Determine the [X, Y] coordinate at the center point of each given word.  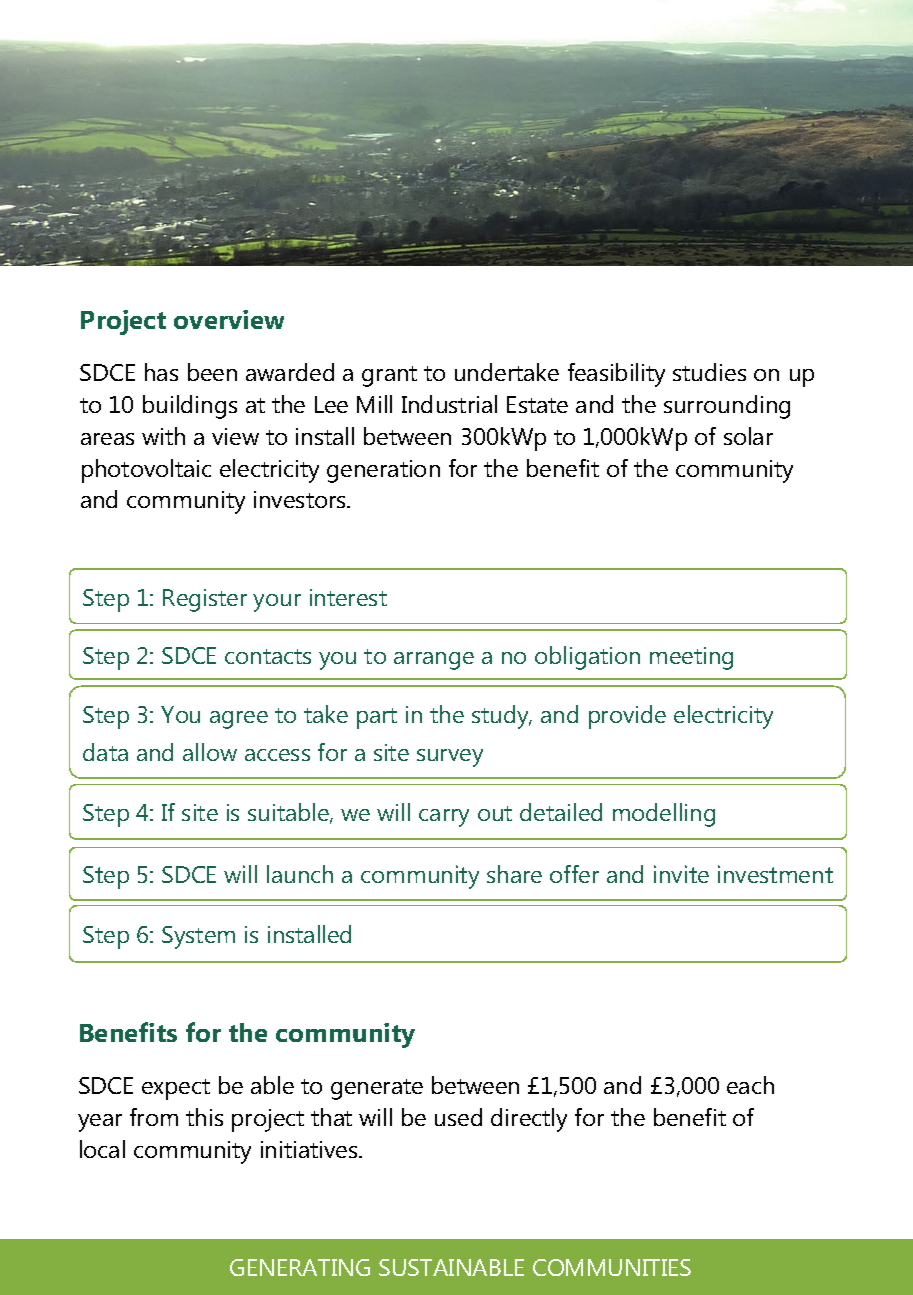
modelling [664, 815]
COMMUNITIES [612, 1267]
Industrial [449, 404]
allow [210, 752]
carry [444, 818]
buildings [190, 407]
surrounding [727, 407]
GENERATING [300, 1267]
